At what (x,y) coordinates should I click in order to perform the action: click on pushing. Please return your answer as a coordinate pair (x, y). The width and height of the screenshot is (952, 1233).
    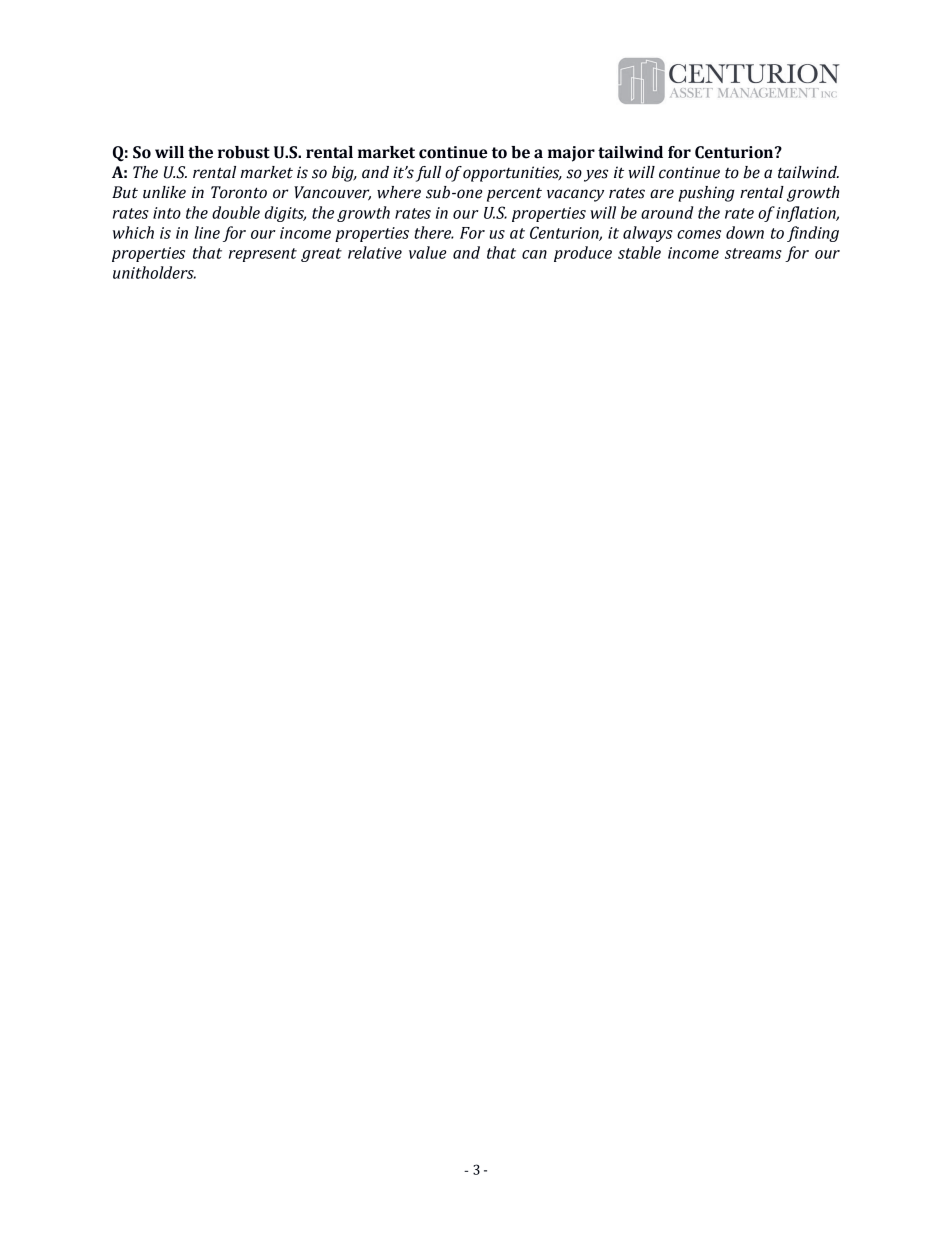
    Looking at the image, I should click on (706, 194).
